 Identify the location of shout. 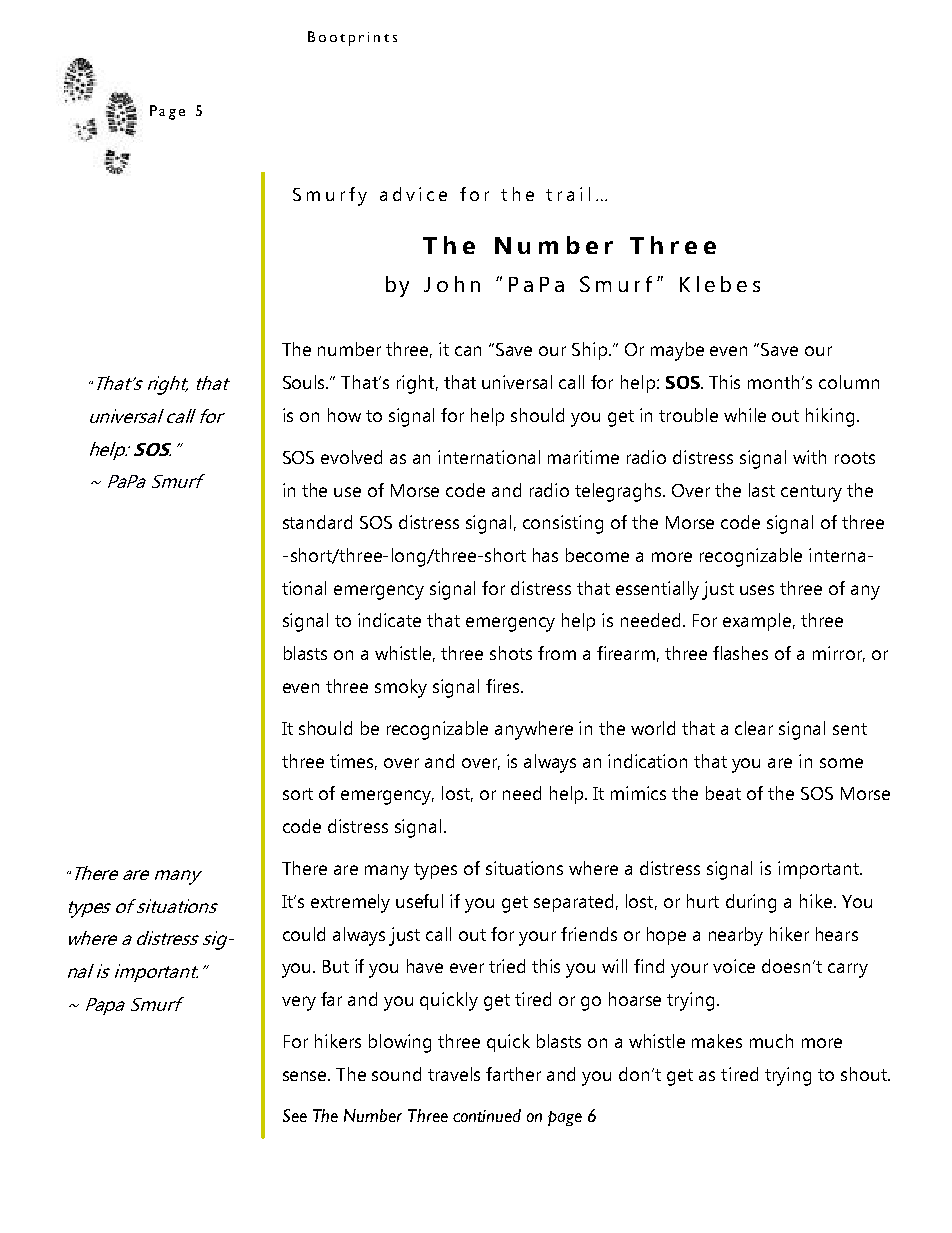
(865, 1074).
